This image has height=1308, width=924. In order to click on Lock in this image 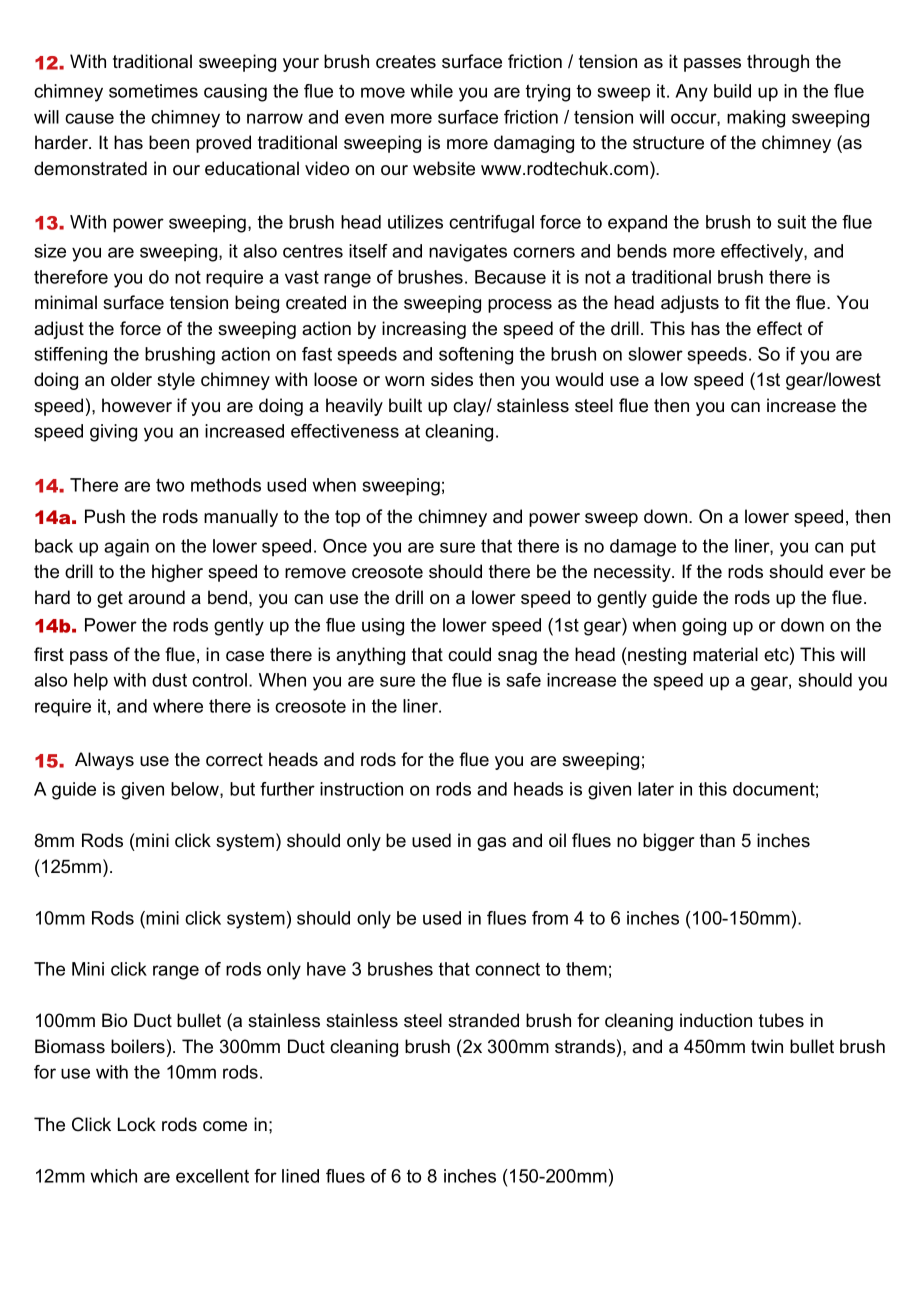, I will do `click(137, 1124)`.
